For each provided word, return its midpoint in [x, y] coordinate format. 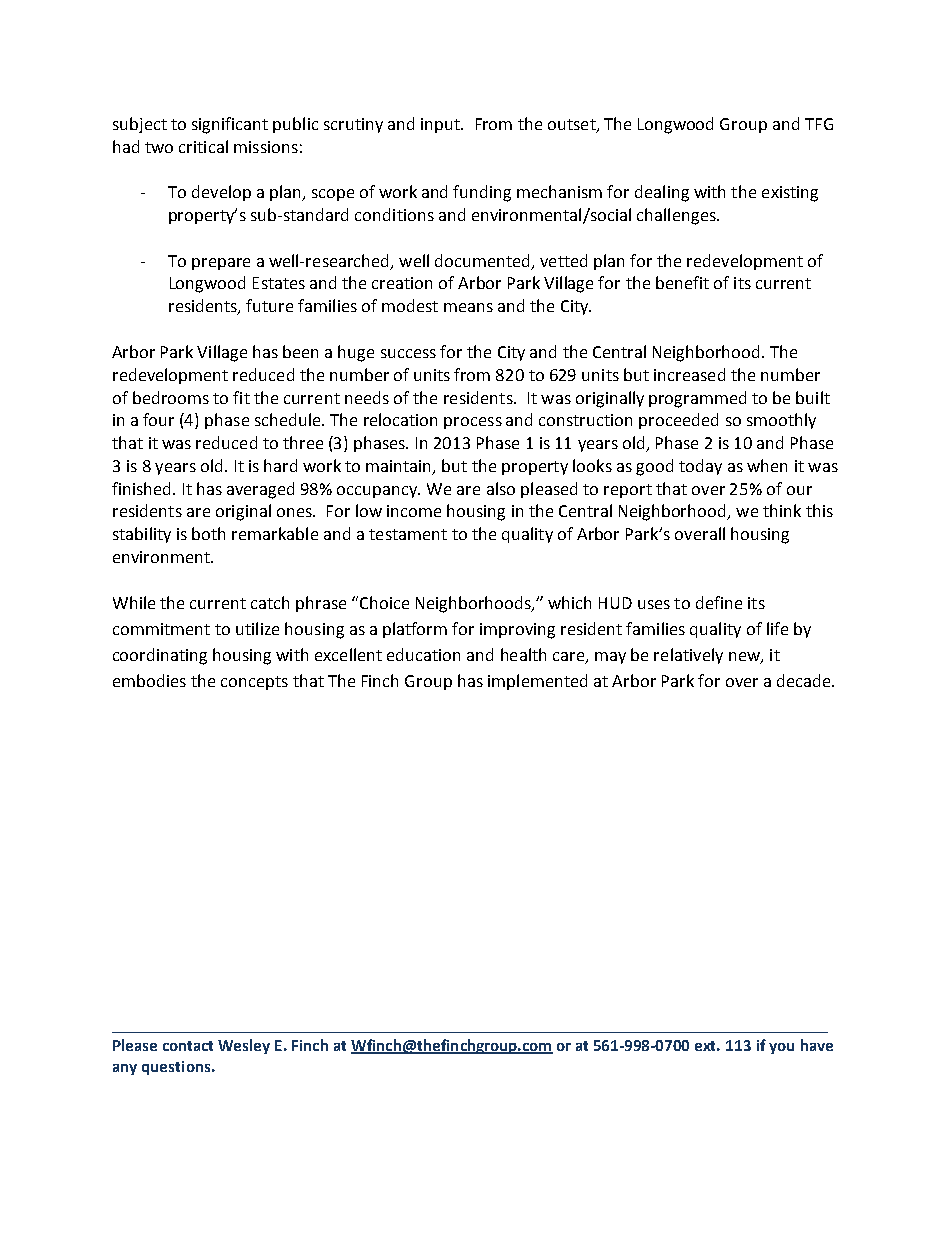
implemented [537, 682]
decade [805, 680]
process [473, 423]
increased [689, 374]
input [441, 125]
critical [203, 146]
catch [270, 602]
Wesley [244, 1046]
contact [188, 1046]
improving [517, 631]
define [719, 602]
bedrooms [171, 397]
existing [790, 194]
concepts [254, 683]
